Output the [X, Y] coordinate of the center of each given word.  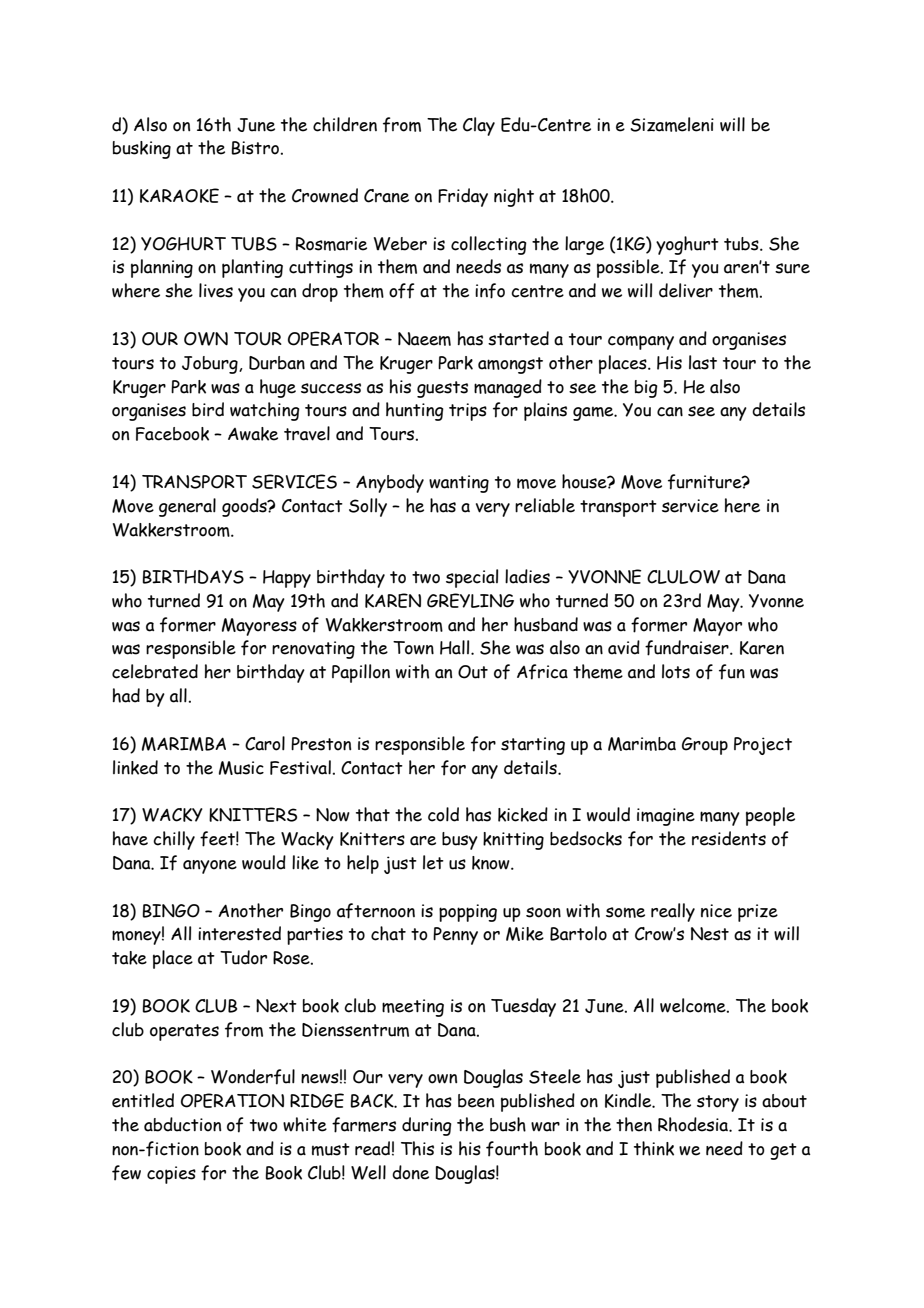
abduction [182, 1124]
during [427, 1126]
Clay [479, 126]
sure [792, 268]
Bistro [255, 148]
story [718, 1103]
